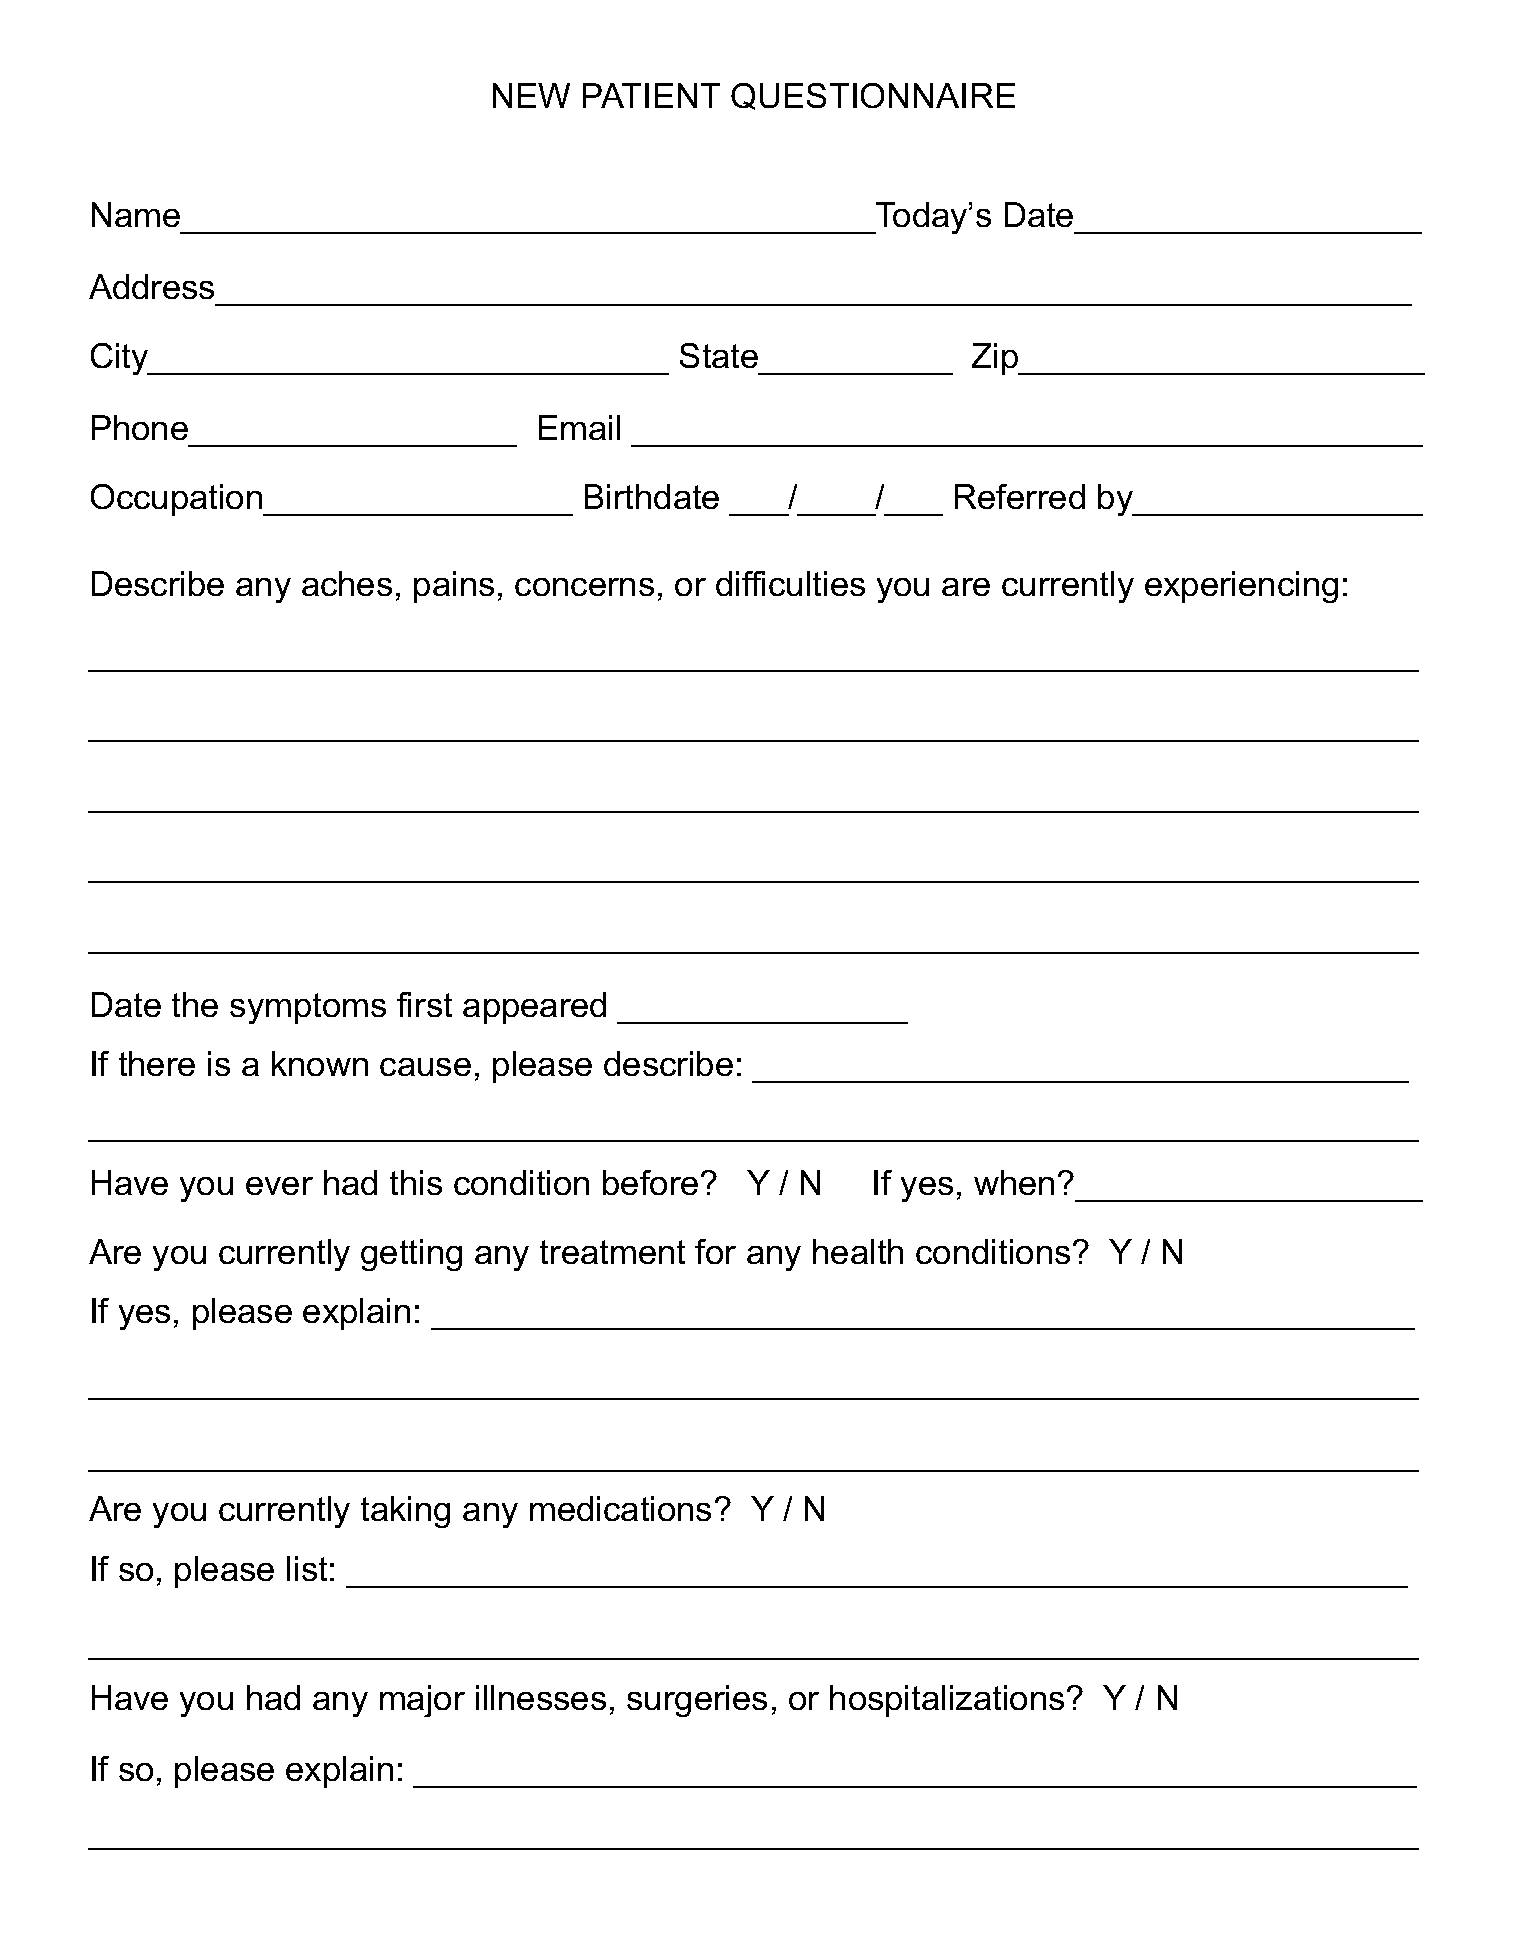  I want to click on symptoms, so click(308, 1008).
